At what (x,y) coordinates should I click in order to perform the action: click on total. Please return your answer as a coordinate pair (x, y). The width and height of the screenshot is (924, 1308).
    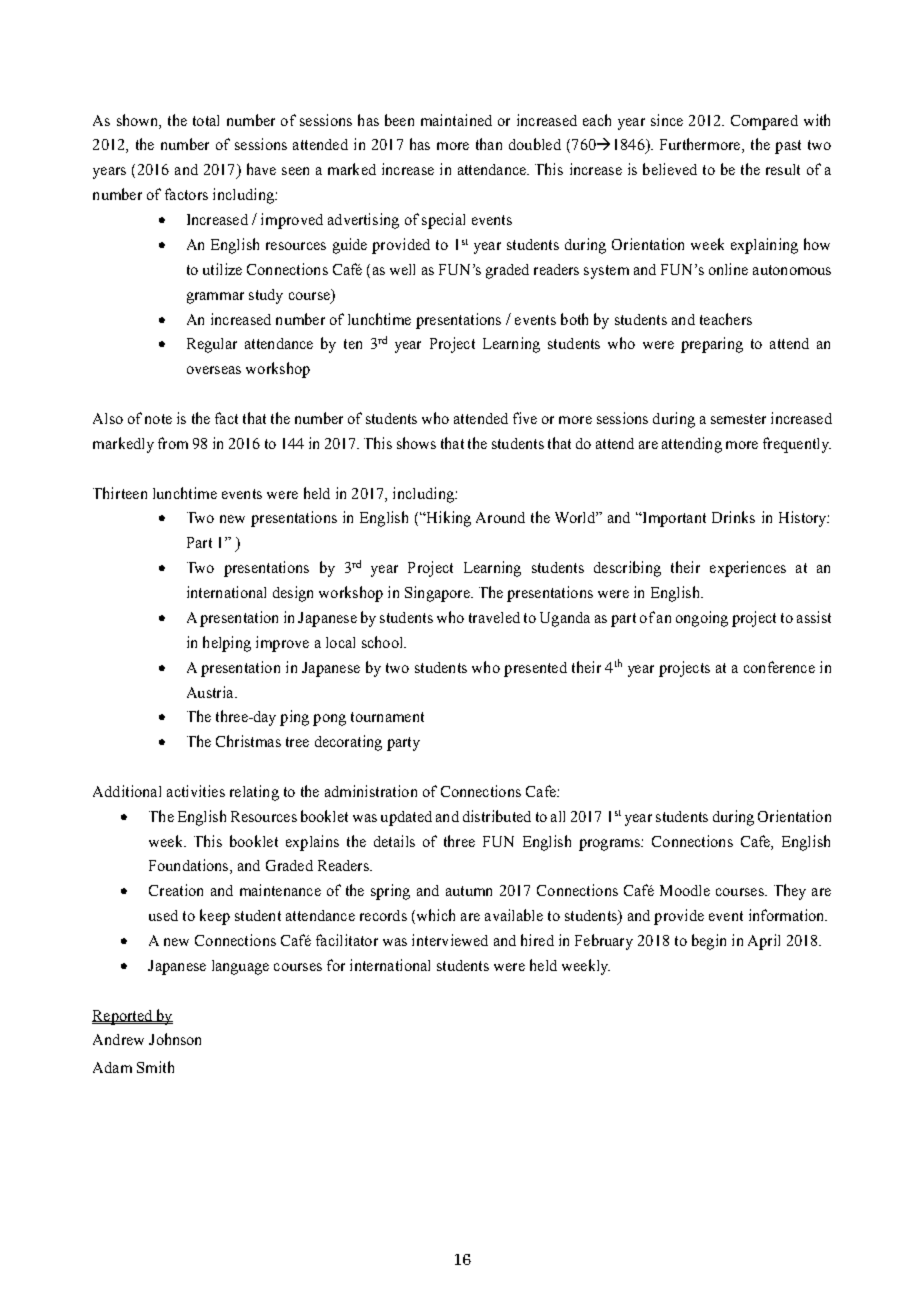
    Looking at the image, I should click on (206, 120).
